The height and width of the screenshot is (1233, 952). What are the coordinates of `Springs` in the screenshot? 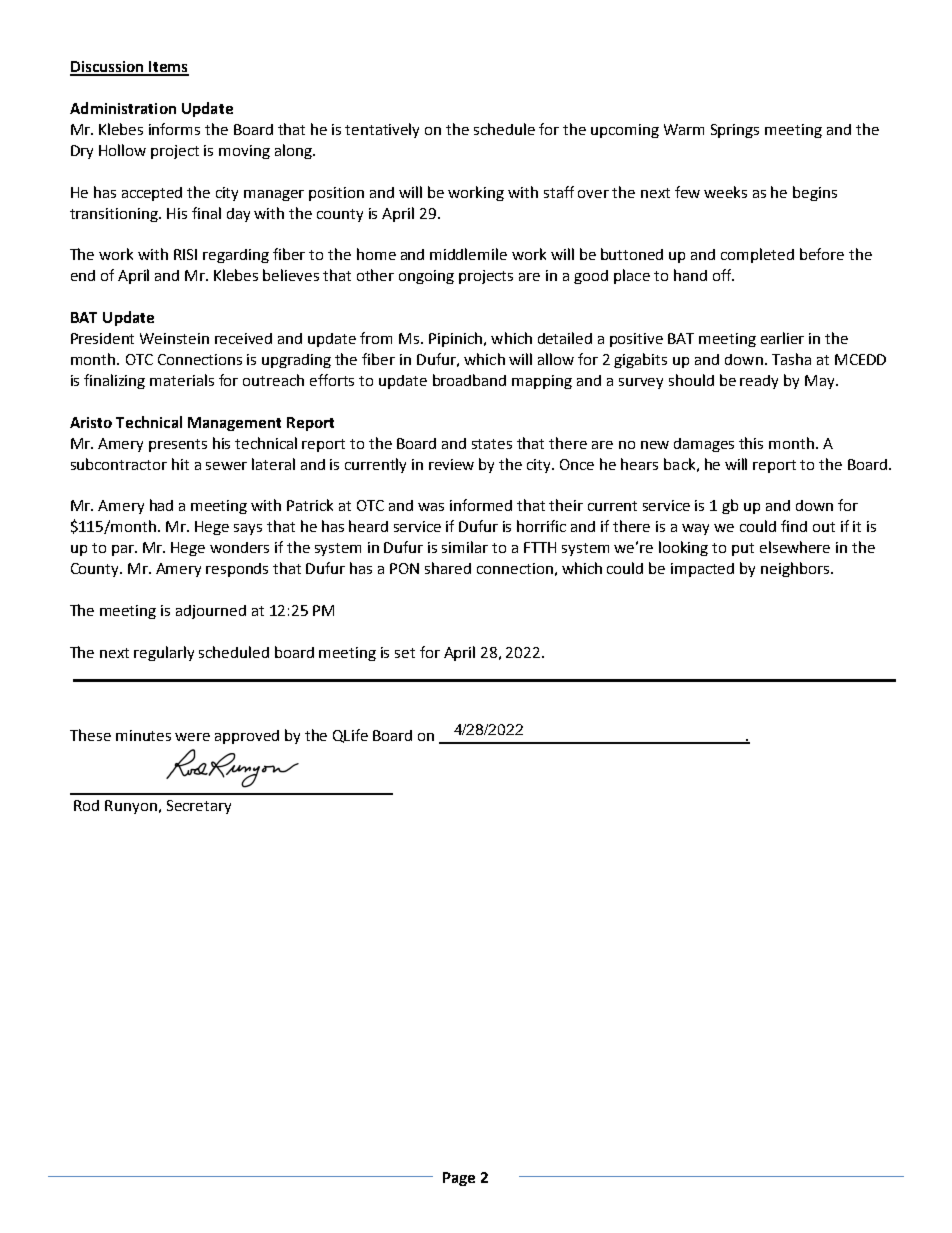 It's located at (735, 131).
